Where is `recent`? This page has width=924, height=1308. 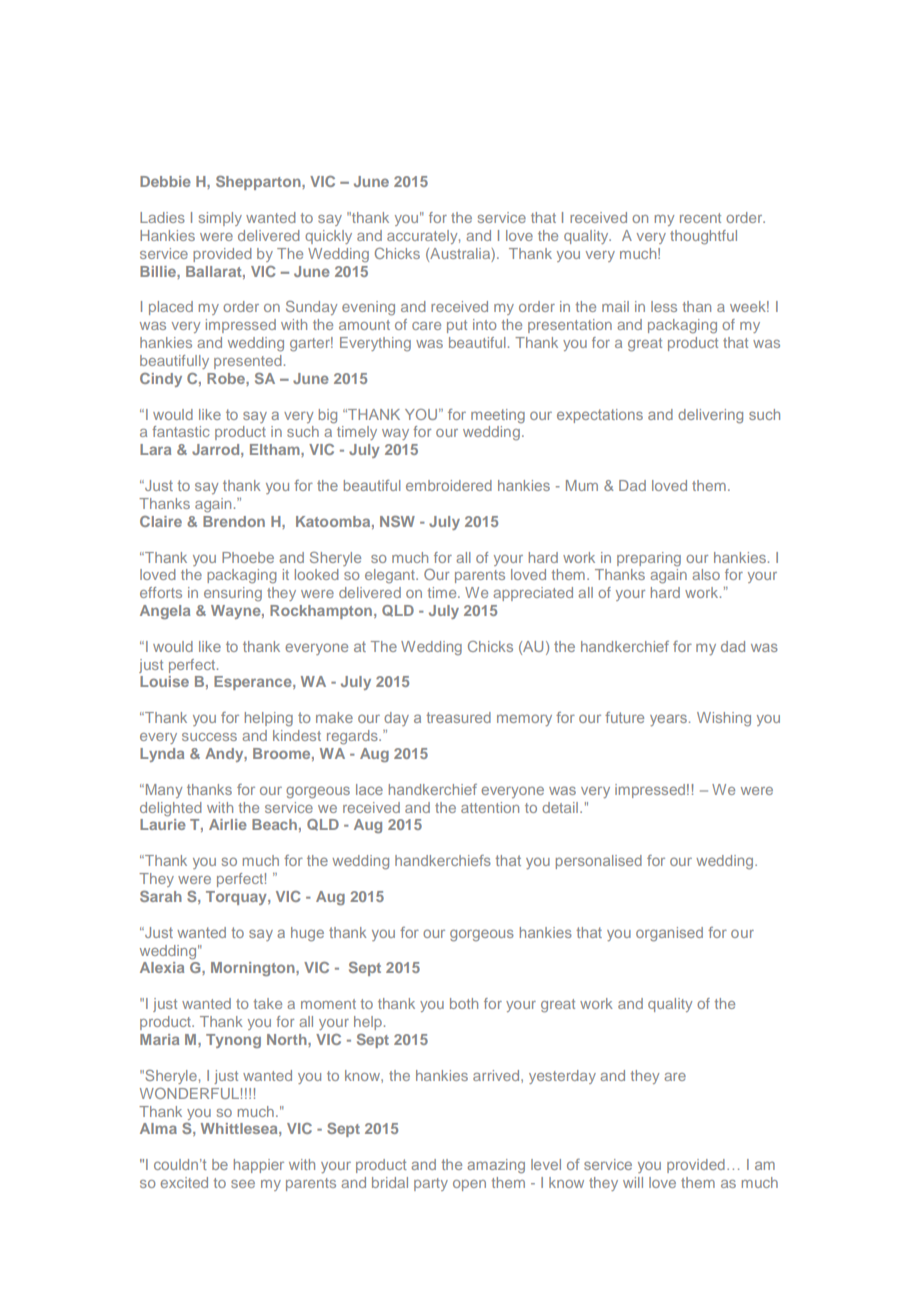
recent is located at coordinates (700, 218).
